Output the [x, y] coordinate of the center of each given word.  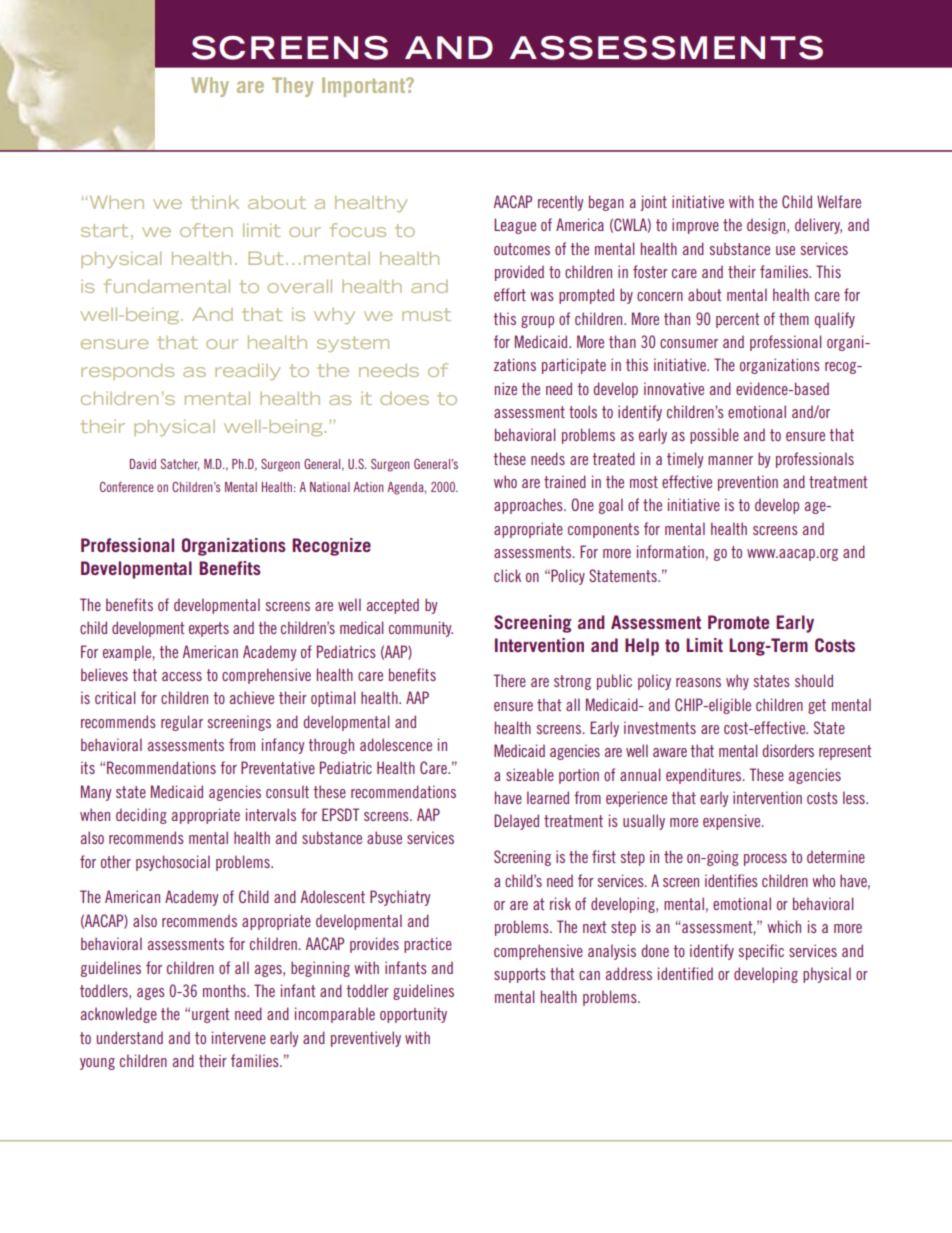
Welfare [839, 201]
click [507, 575]
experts [209, 629]
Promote [738, 622]
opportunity [413, 1015]
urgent [210, 1015]
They [292, 87]
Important [365, 87]
